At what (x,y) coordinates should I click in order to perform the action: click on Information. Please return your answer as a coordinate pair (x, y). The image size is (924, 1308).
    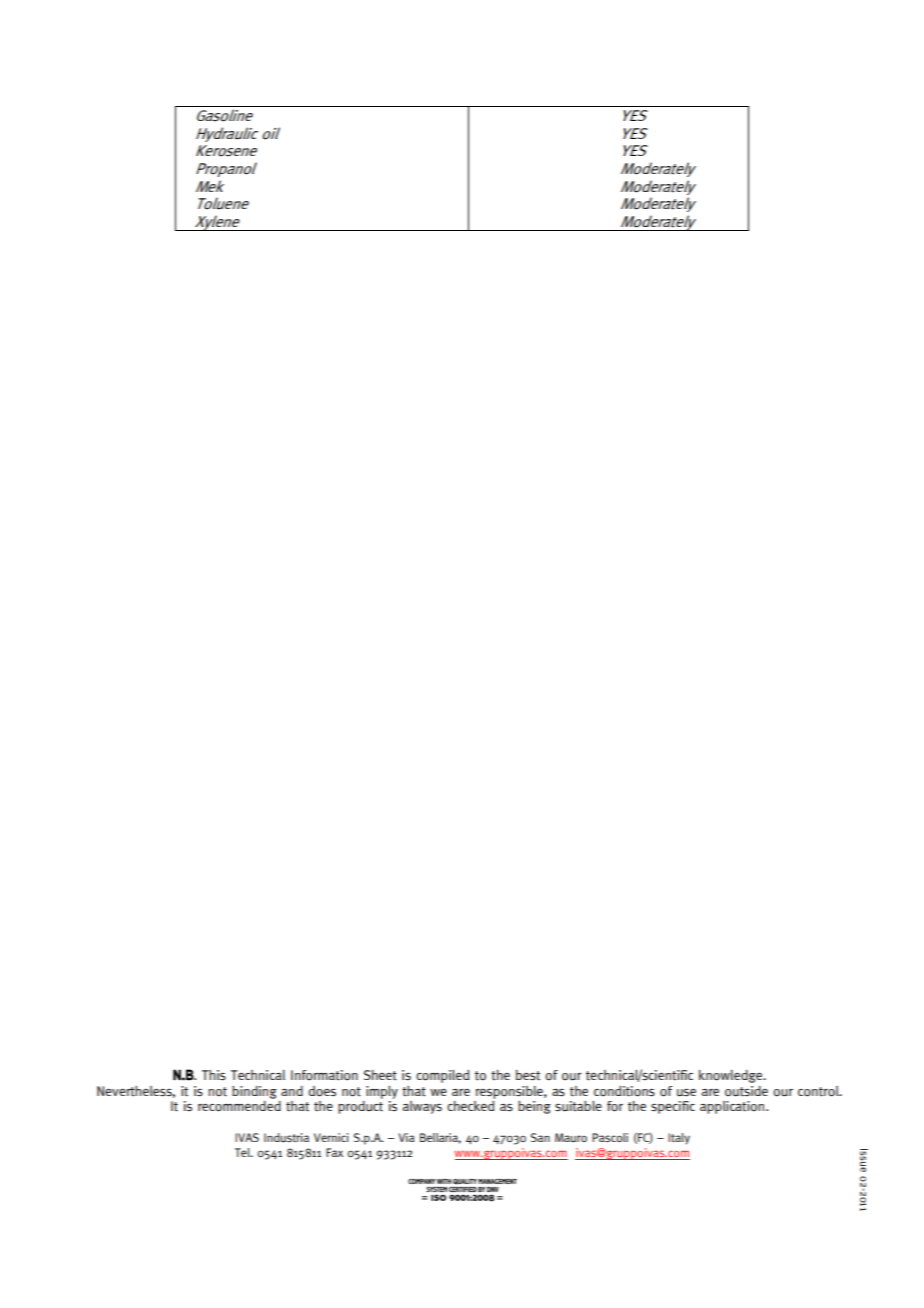
    Looking at the image, I should click on (324, 1075).
